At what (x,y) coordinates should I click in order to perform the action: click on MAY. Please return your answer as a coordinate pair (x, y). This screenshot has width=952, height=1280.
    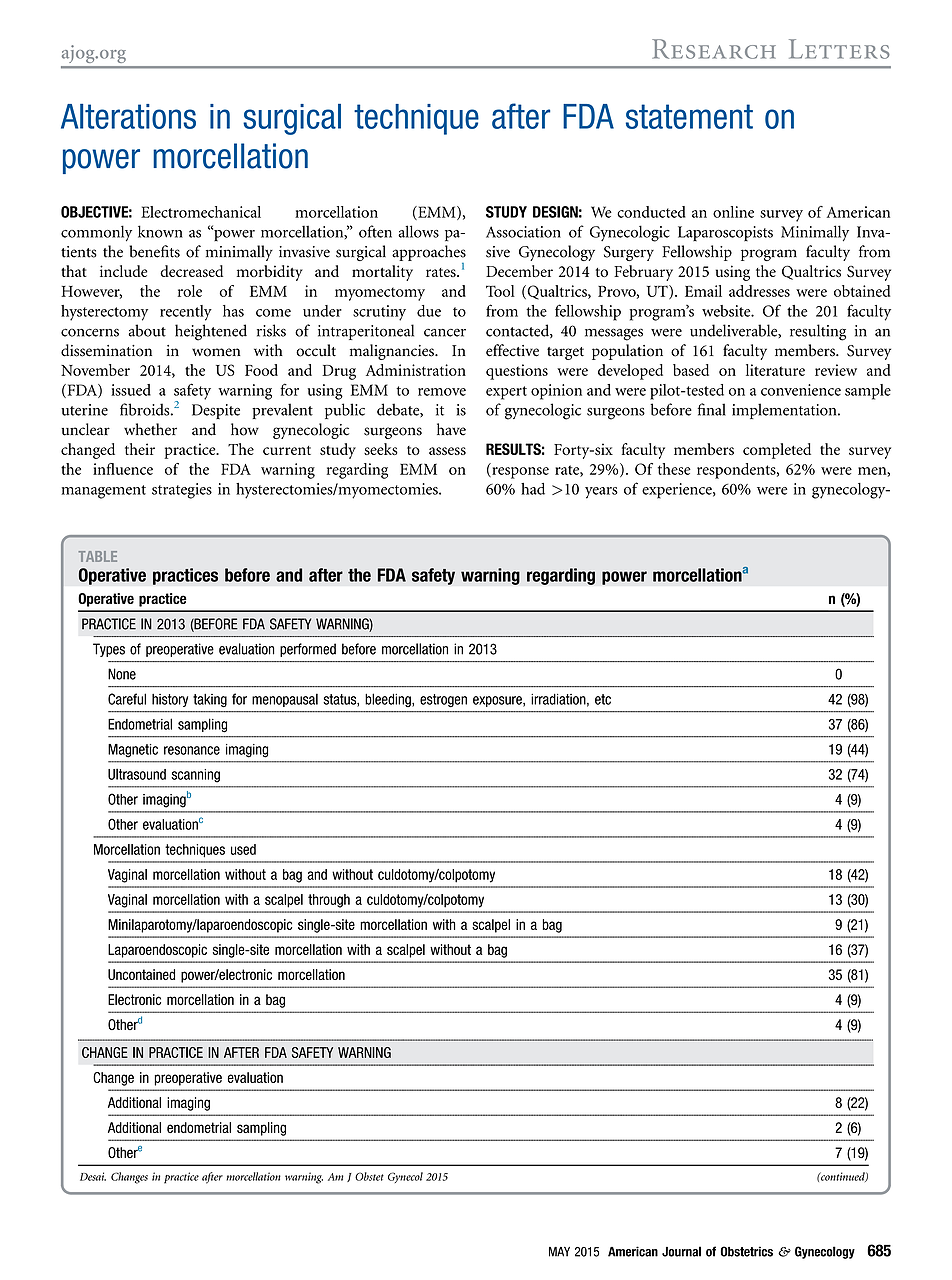
    Looking at the image, I should click on (559, 1252).
